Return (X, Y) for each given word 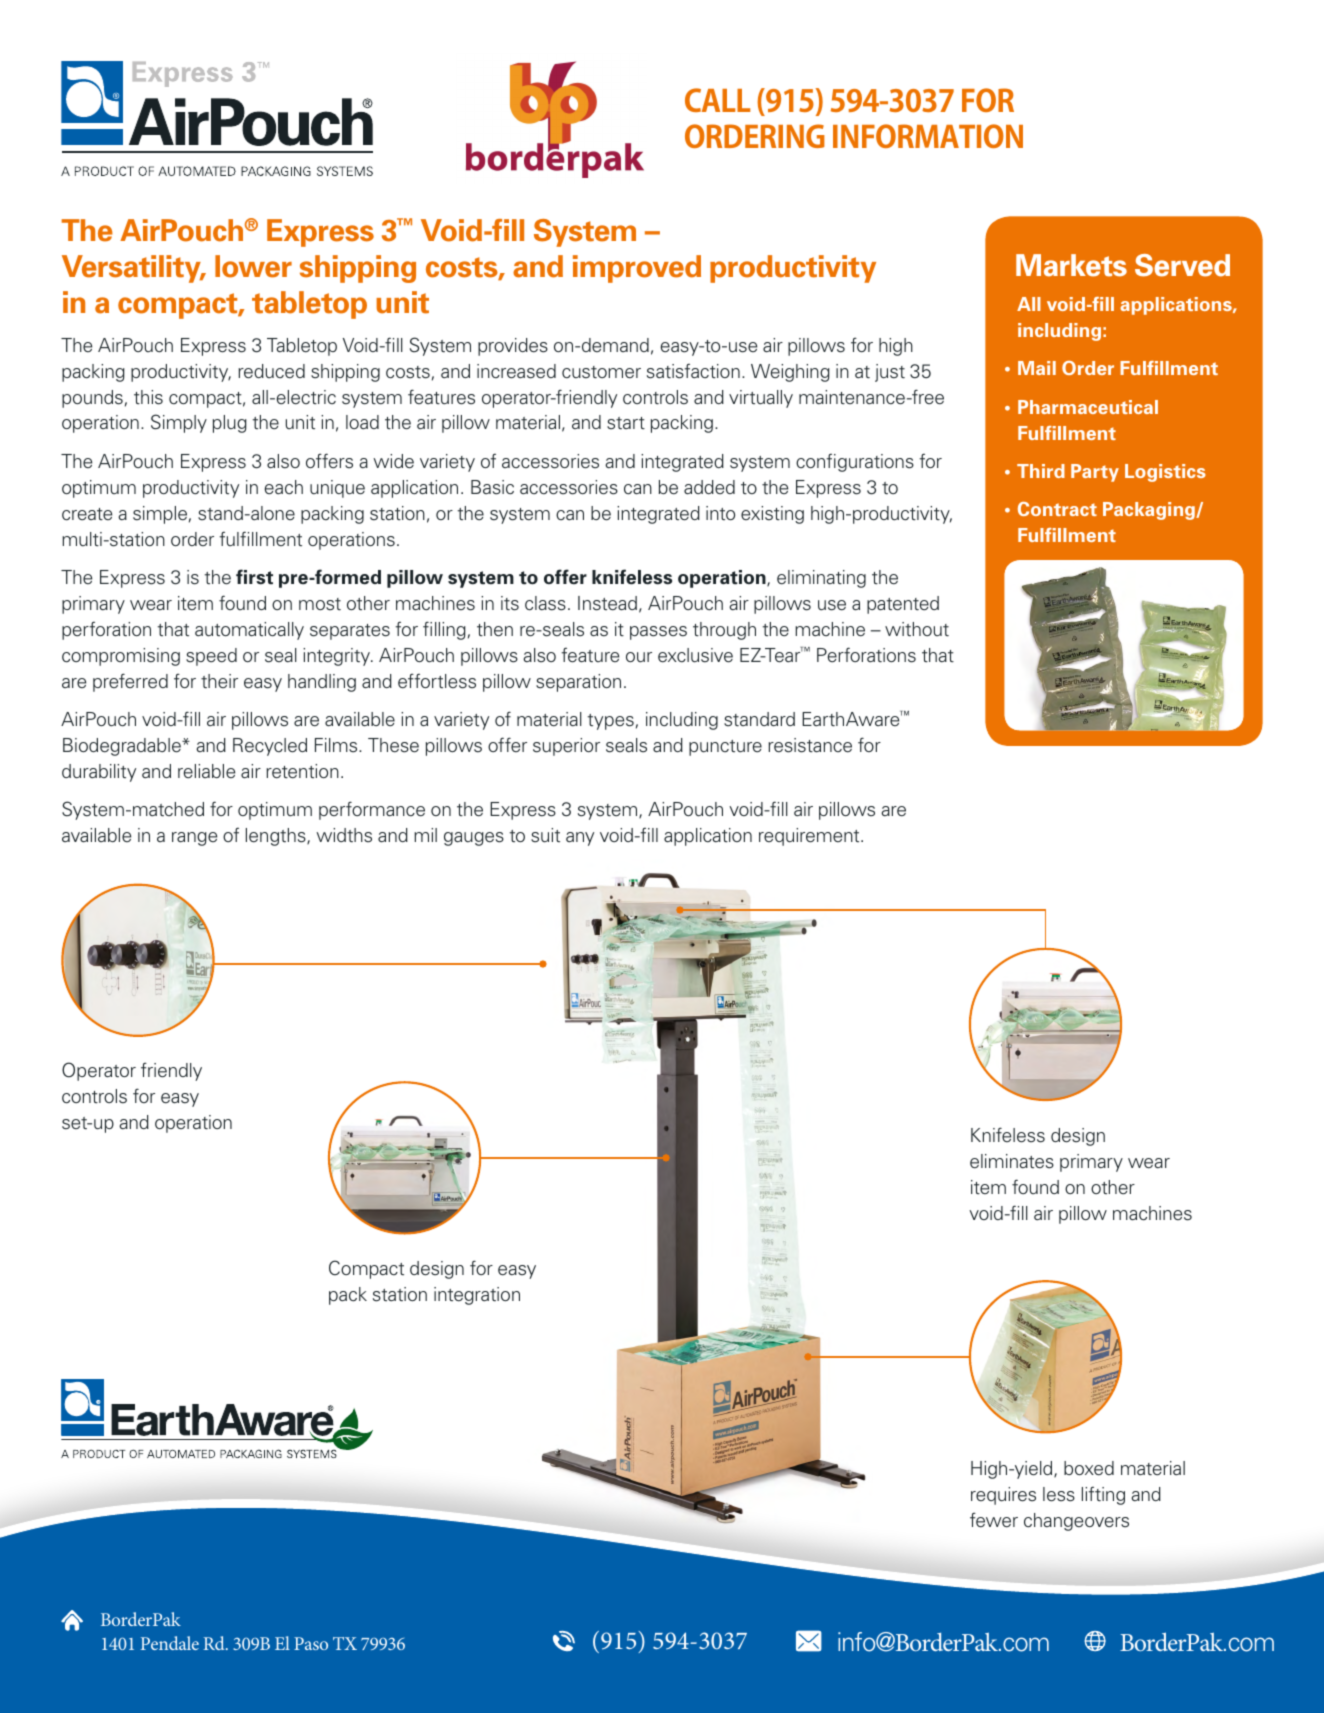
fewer (994, 1520)
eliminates (1012, 1161)
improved (637, 269)
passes (658, 633)
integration (477, 1296)
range (194, 839)
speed (211, 657)
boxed (1089, 1468)
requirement (810, 837)
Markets (1071, 265)
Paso (311, 1643)
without (917, 629)
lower (253, 266)
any (580, 839)
